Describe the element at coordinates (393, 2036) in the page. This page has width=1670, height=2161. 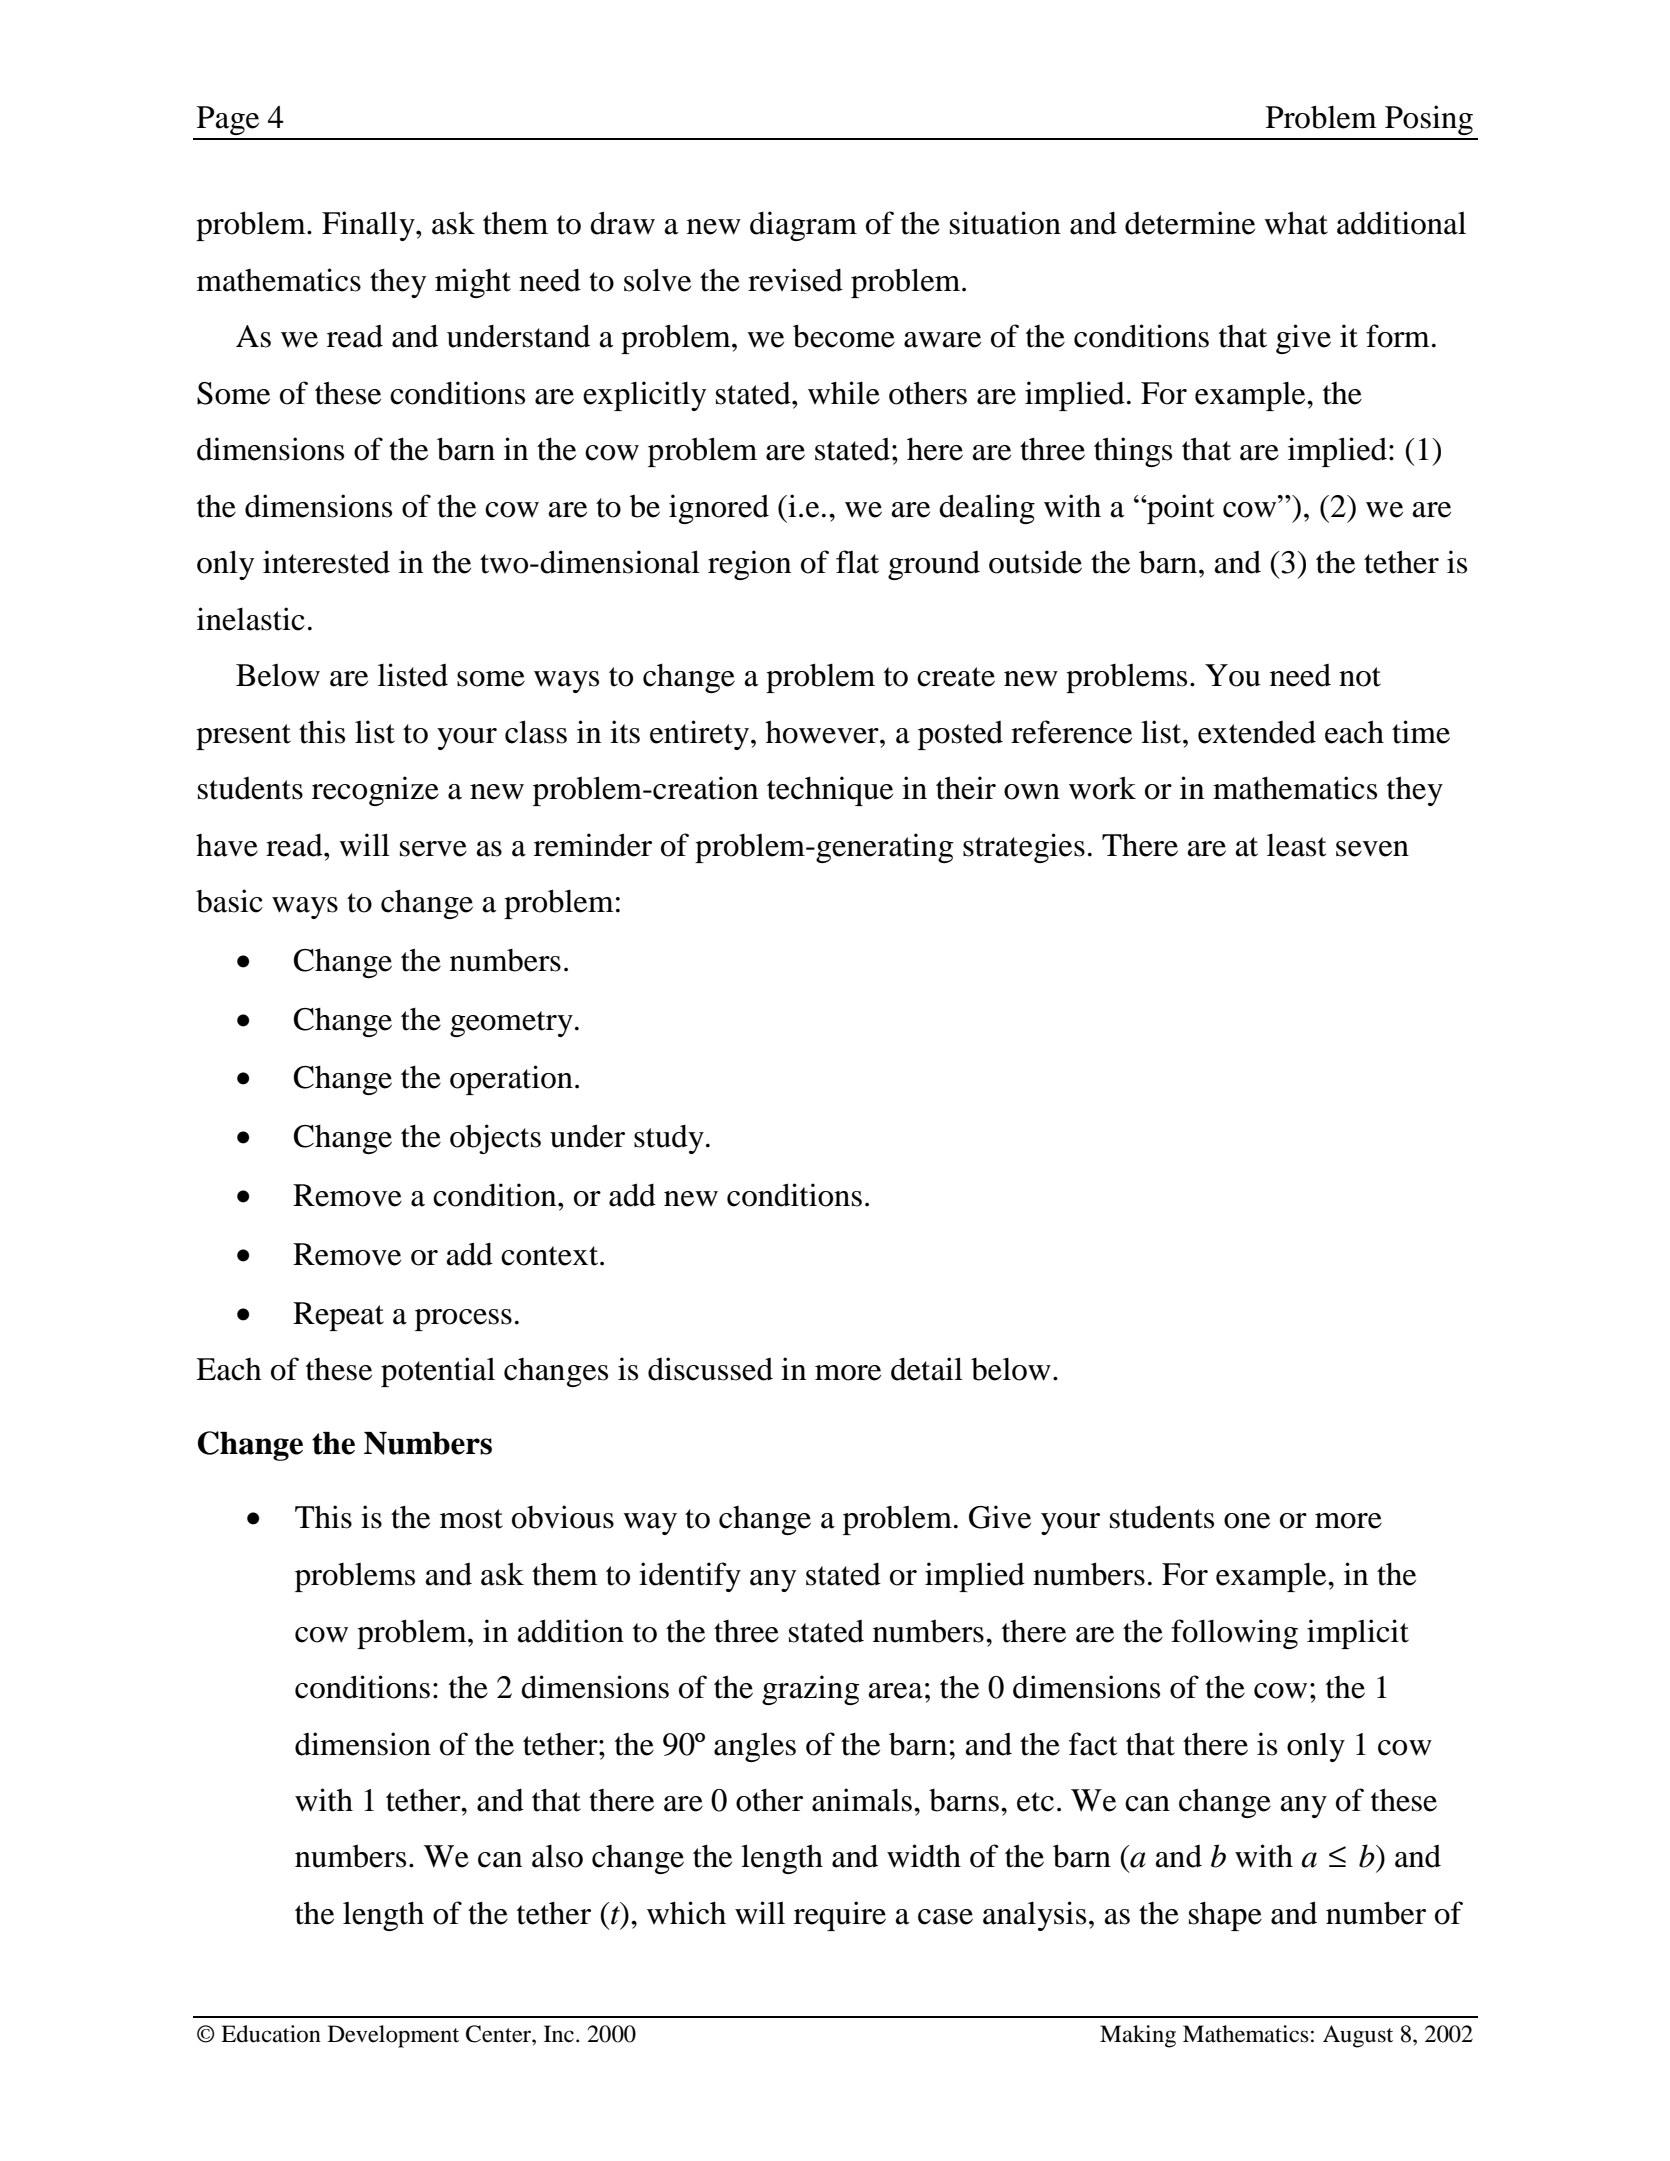
I see `Development` at that location.
